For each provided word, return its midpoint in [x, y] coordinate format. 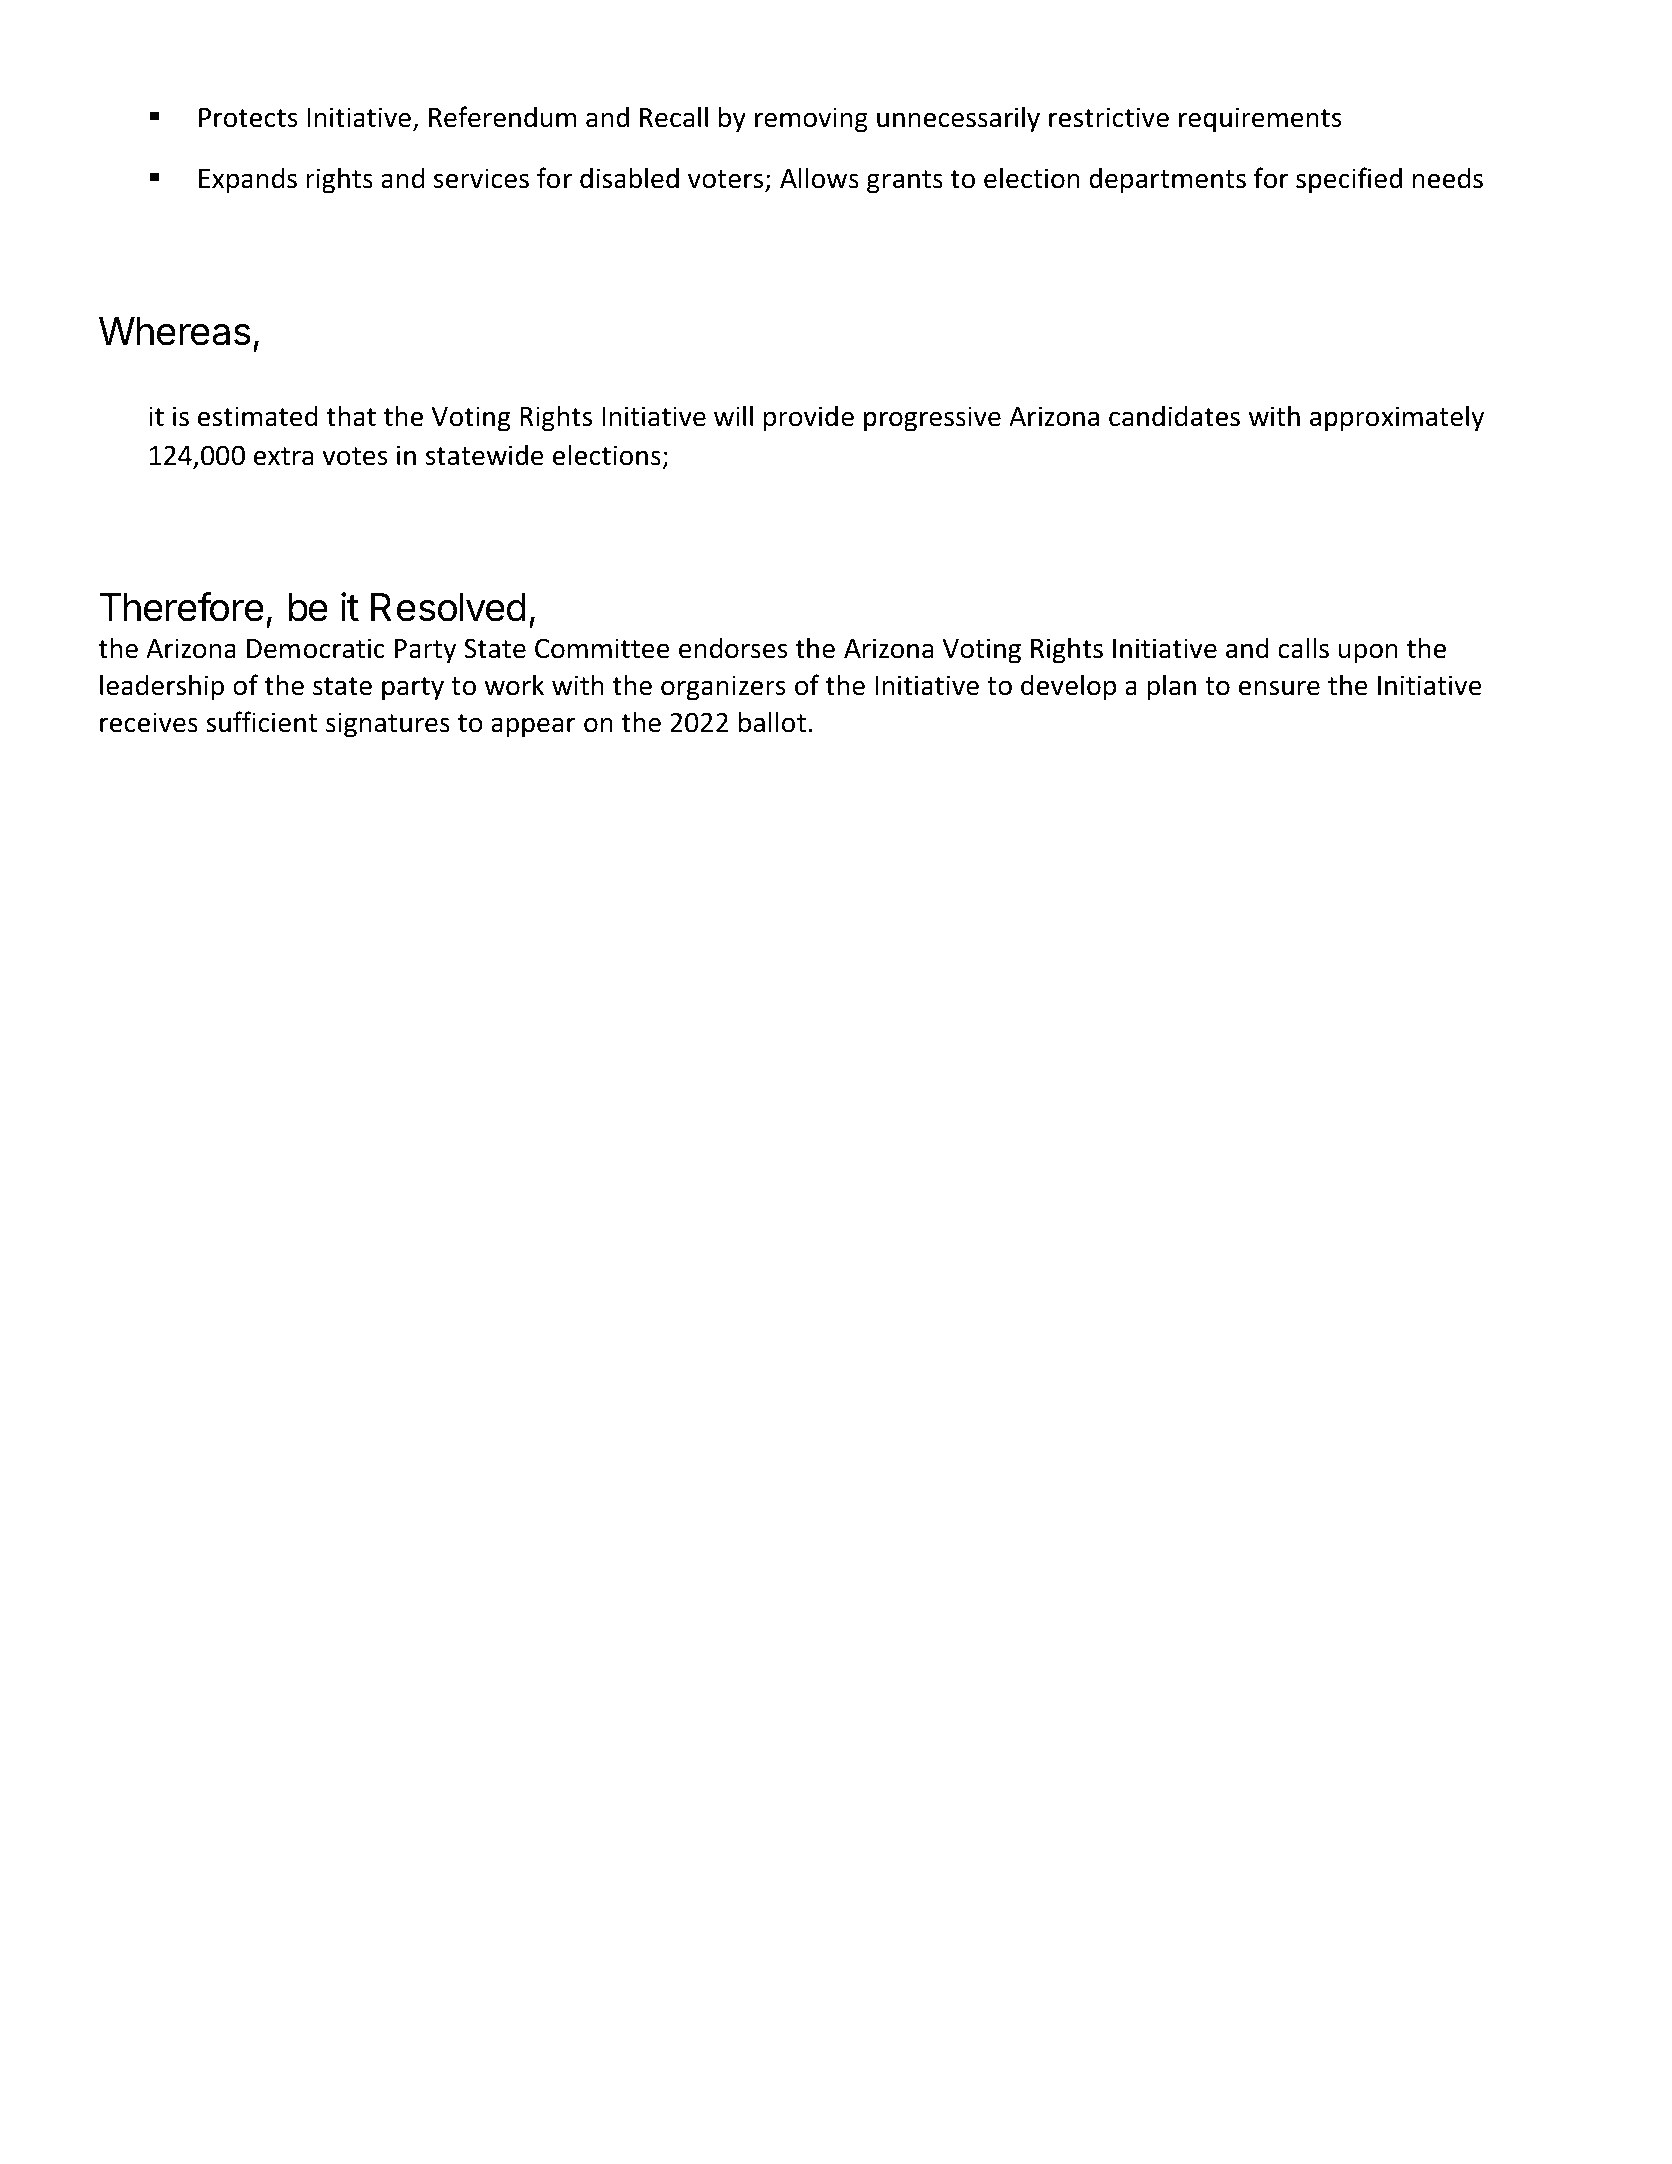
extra [283, 456]
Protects [248, 118]
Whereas [175, 331]
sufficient [261, 722]
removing [811, 120]
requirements [1260, 120]
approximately [1397, 418]
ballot [772, 722]
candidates [1174, 416]
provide [809, 418]
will [733, 415]
